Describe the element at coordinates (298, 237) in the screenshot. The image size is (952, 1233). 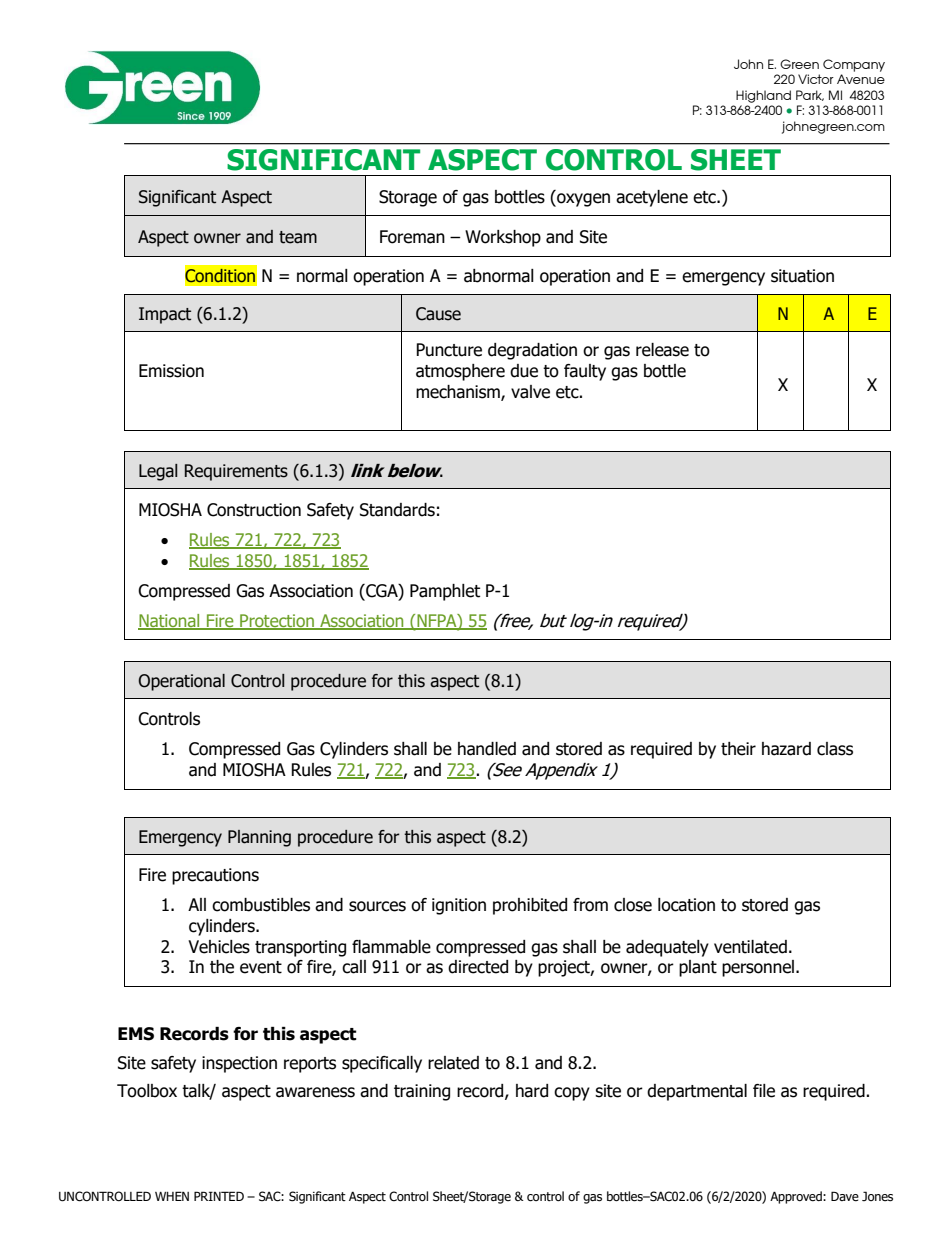
I see `team` at that location.
